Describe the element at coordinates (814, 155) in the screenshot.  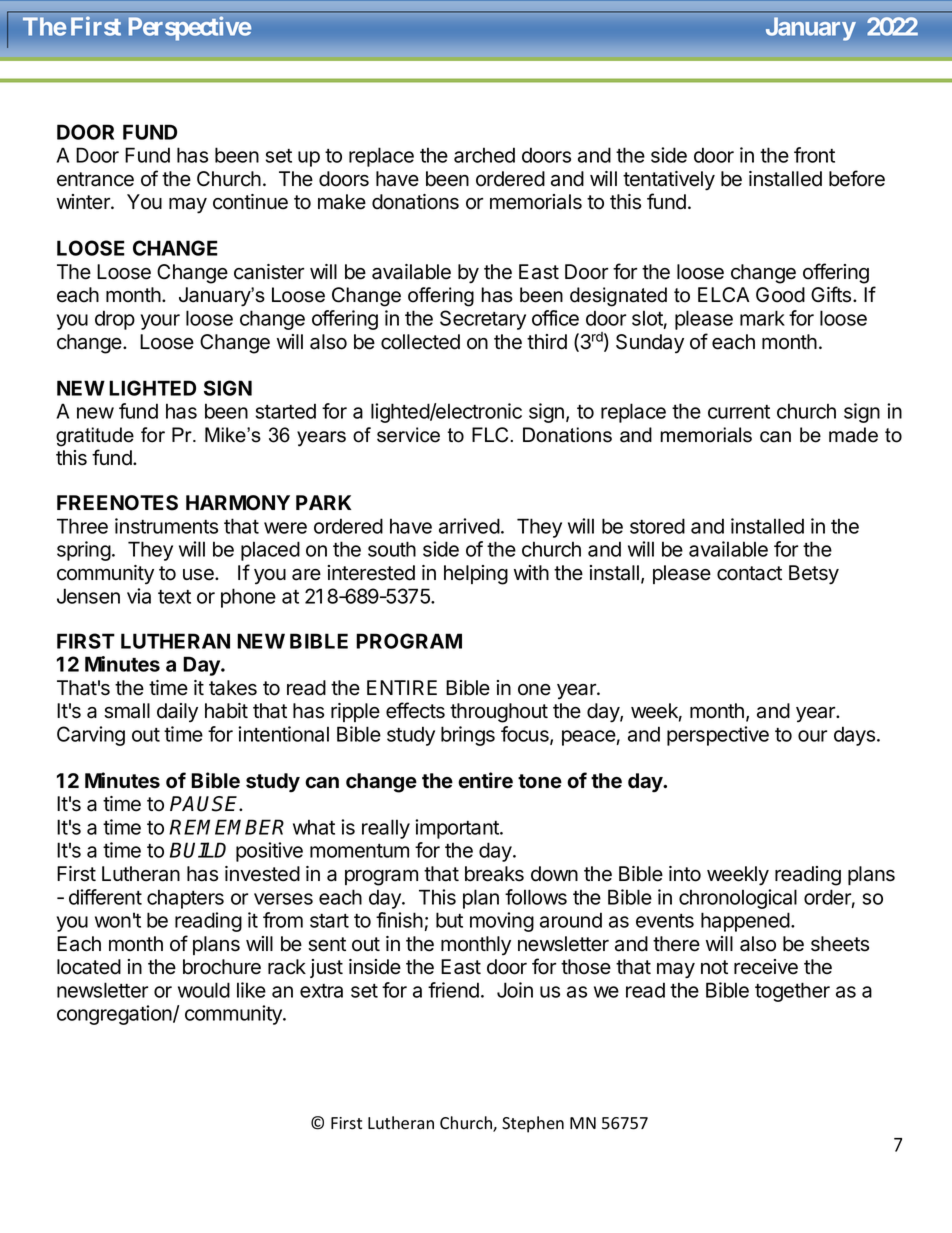
I see `front` at that location.
